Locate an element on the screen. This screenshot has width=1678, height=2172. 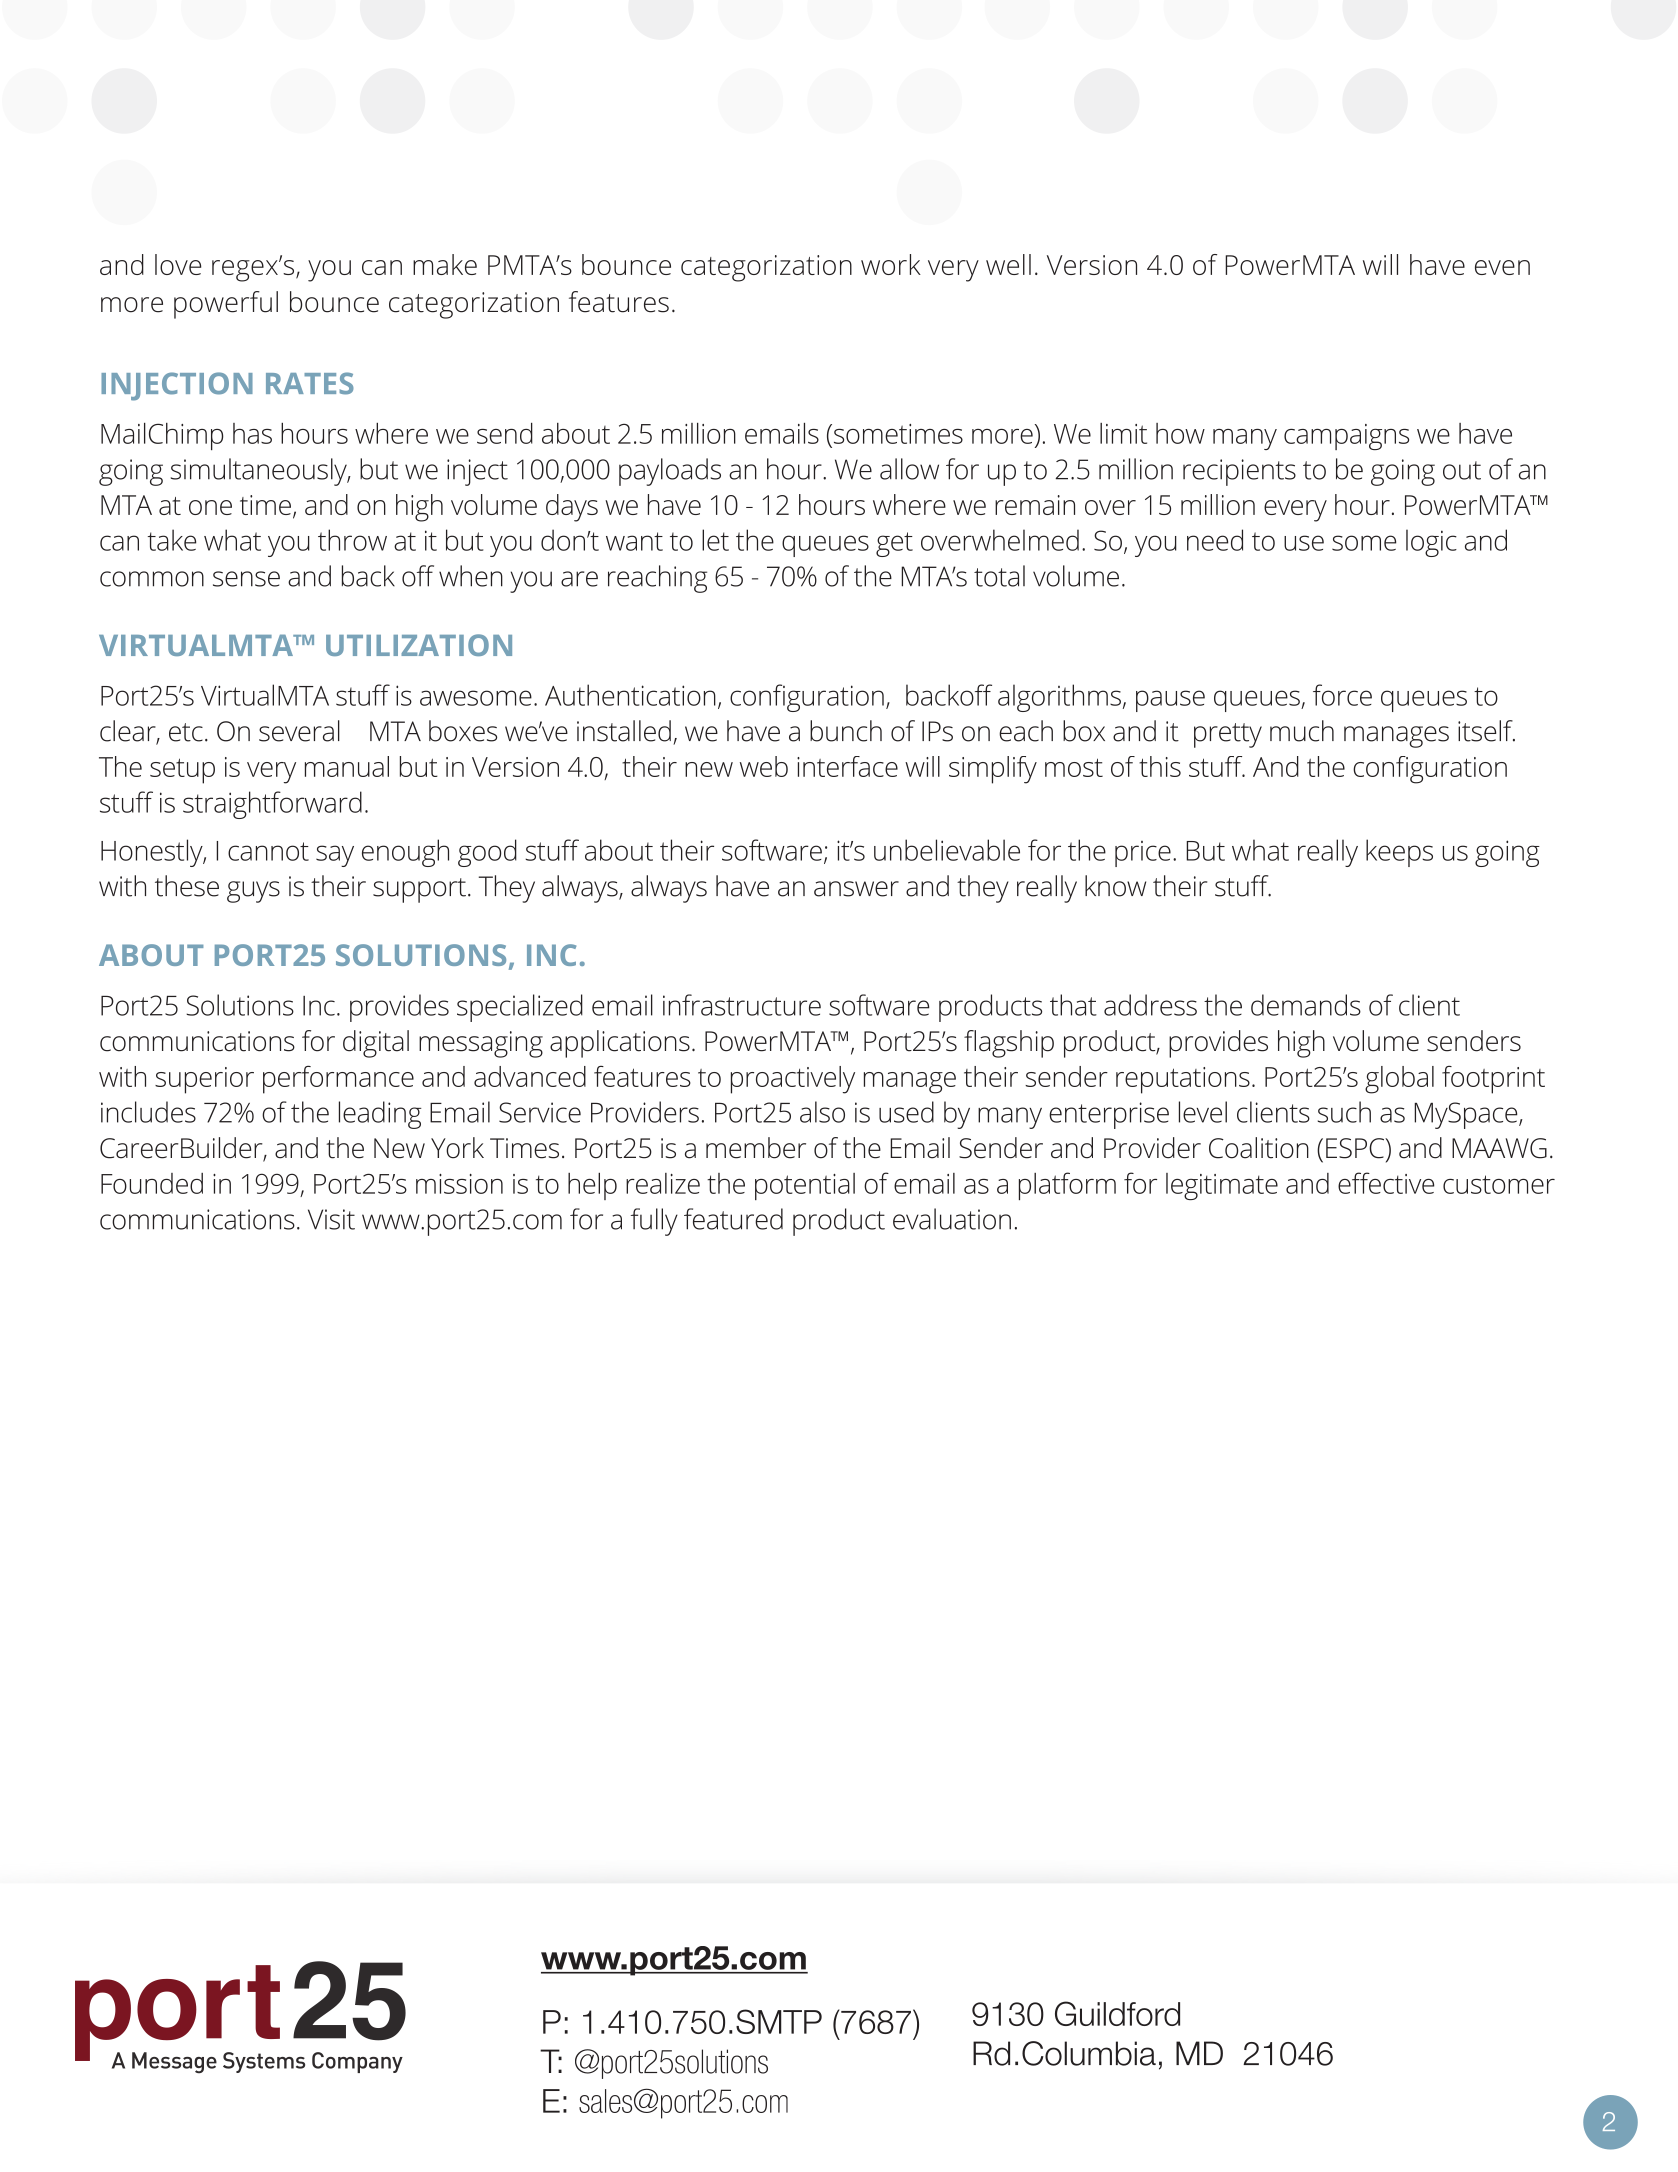
leading is located at coordinates (380, 1115).
